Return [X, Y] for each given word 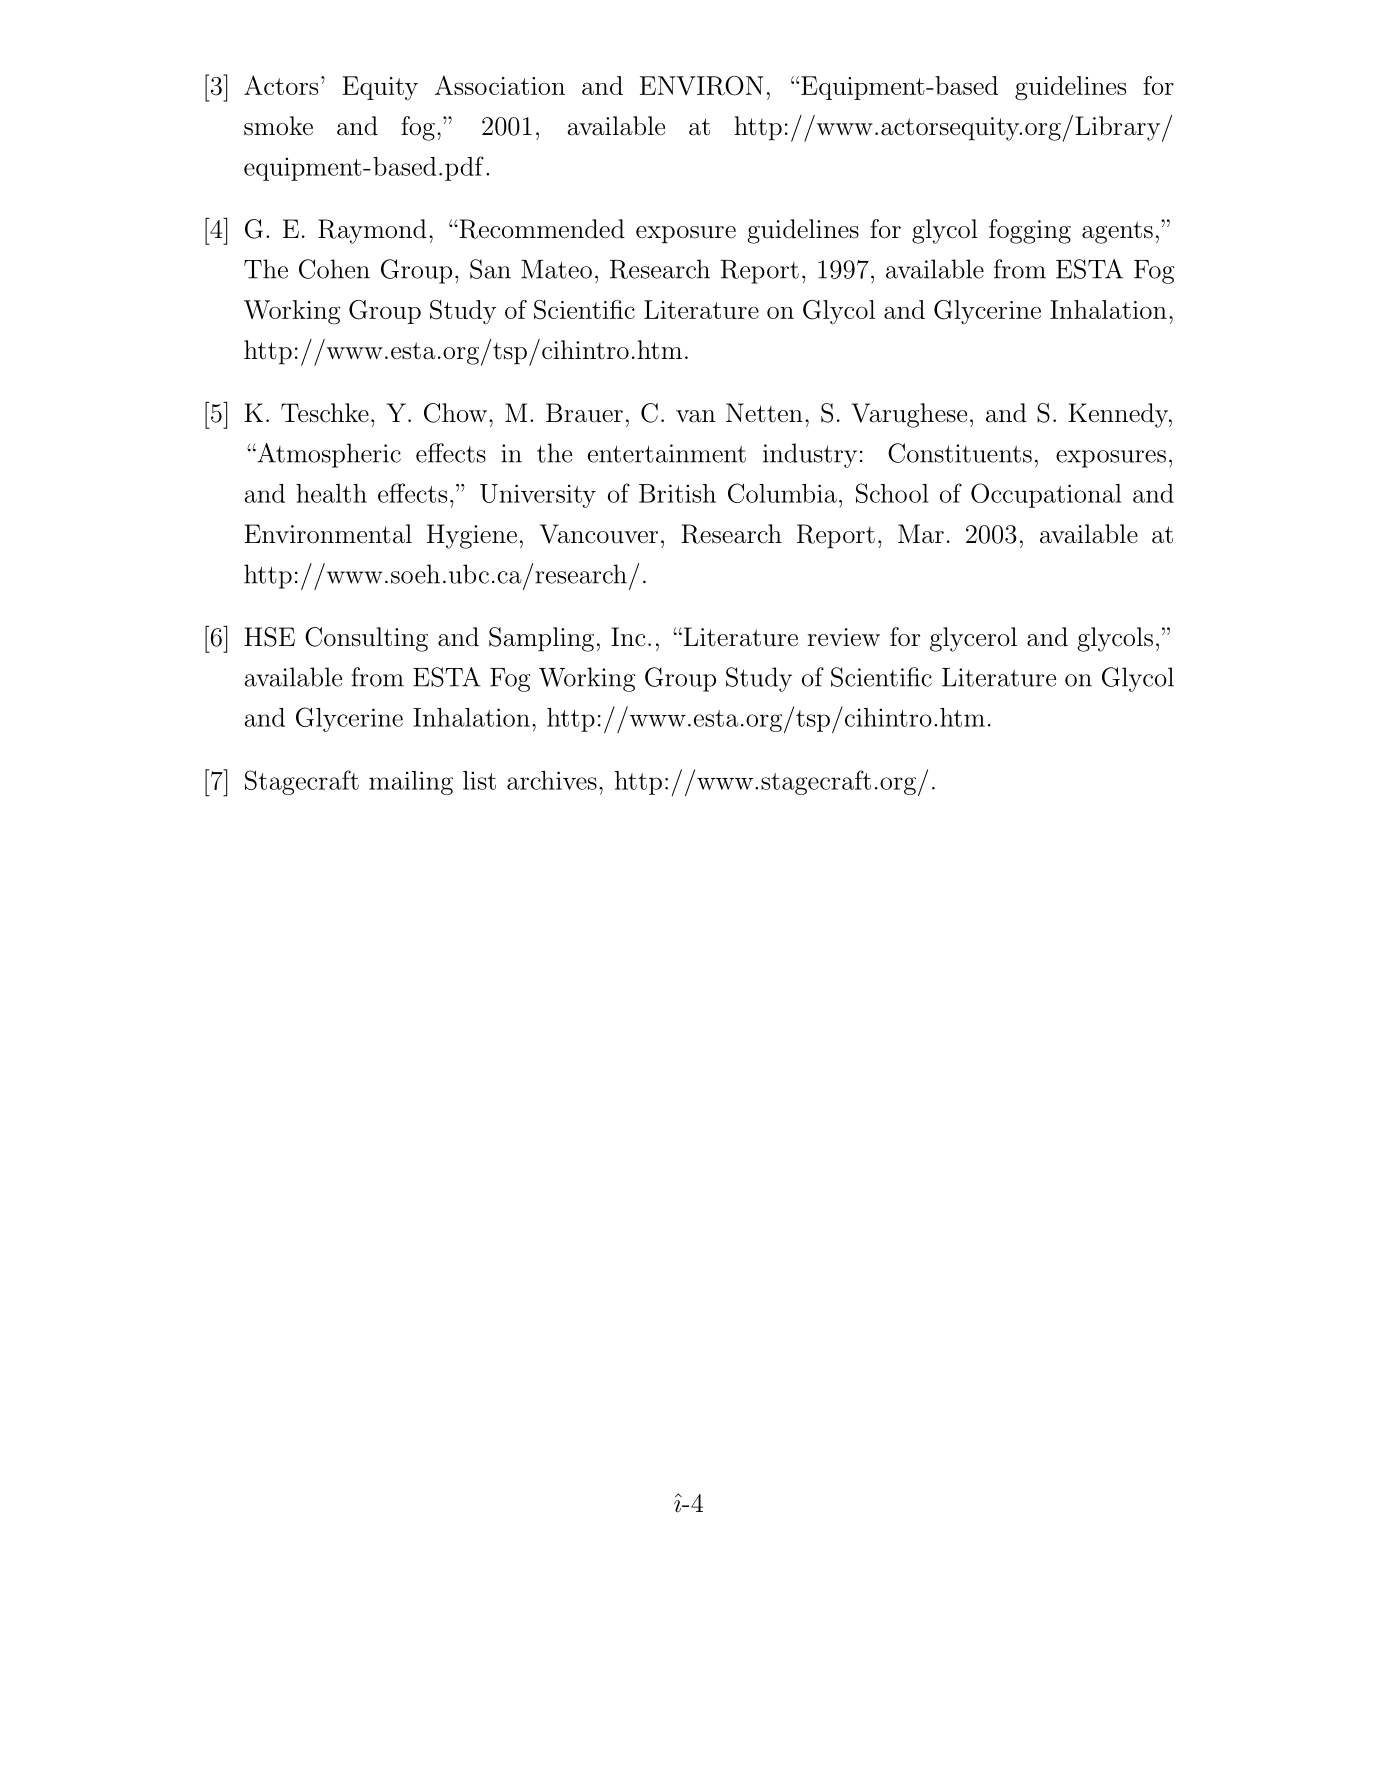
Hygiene [472, 536]
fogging [1030, 231]
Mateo [556, 269]
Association [500, 85]
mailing [411, 783]
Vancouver [599, 534]
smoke [278, 126]
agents [1117, 232]
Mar [921, 534]
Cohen [334, 269]
